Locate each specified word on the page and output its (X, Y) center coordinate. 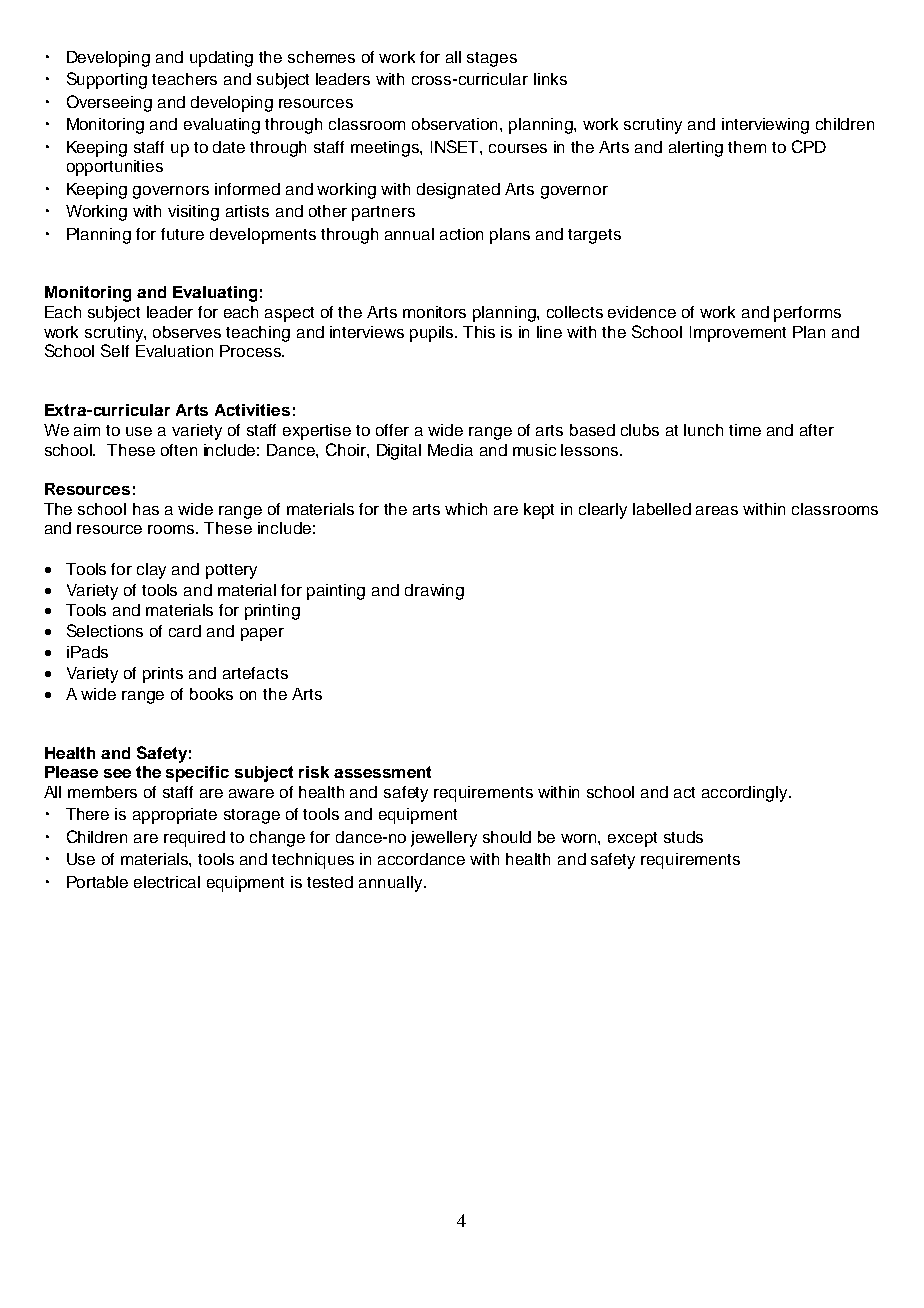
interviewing (765, 126)
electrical (167, 882)
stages (492, 59)
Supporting (107, 80)
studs (683, 837)
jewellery (444, 839)
